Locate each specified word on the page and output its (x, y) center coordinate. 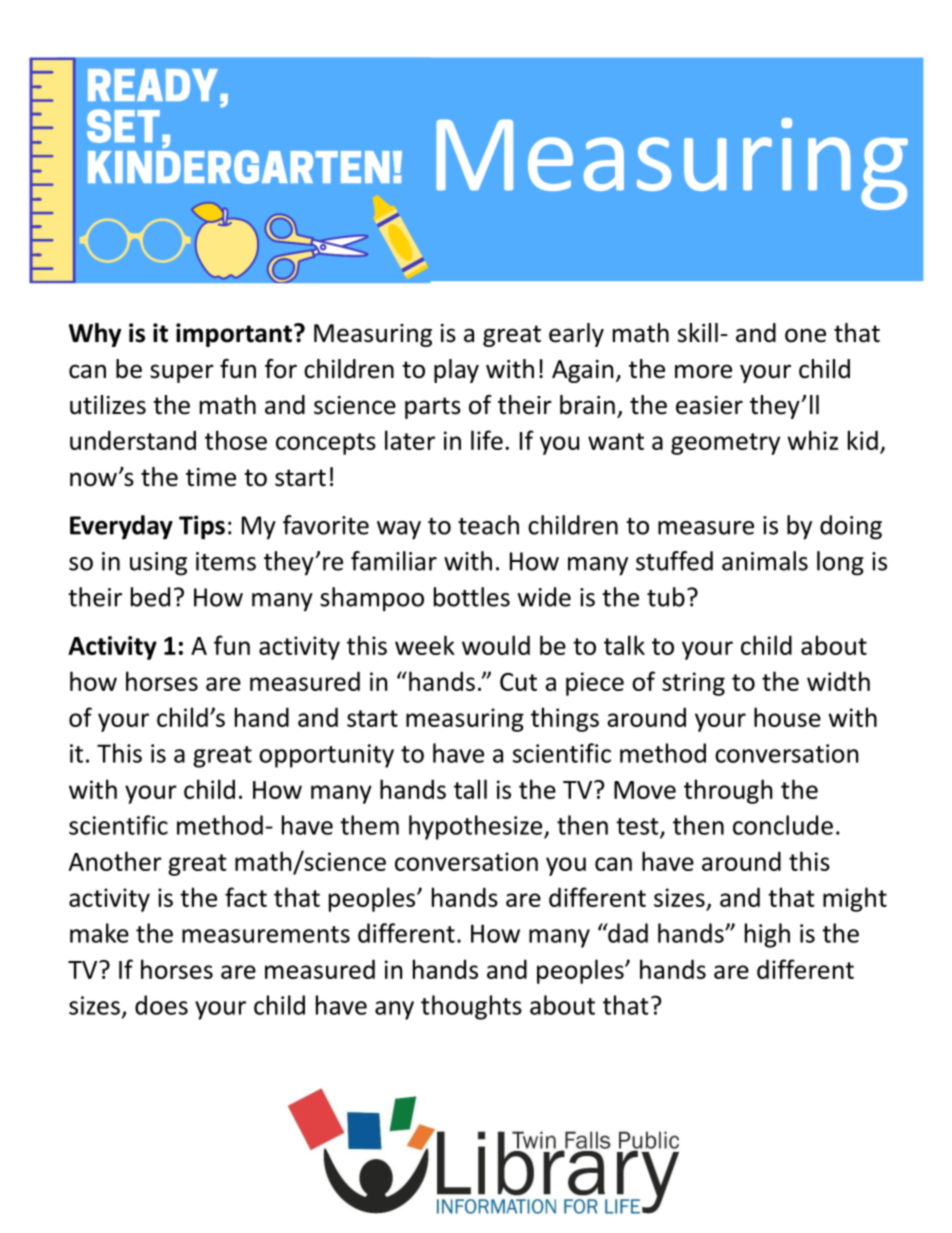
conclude (783, 825)
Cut (518, 682)
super (182, 373)
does (161, 1005)
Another (115, 861)
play (456, 371)
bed (150, 597)
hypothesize (477, 827)
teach (488, 525)
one (805, 335)
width (838, 681)
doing (851, 527)
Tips (202, 527)
